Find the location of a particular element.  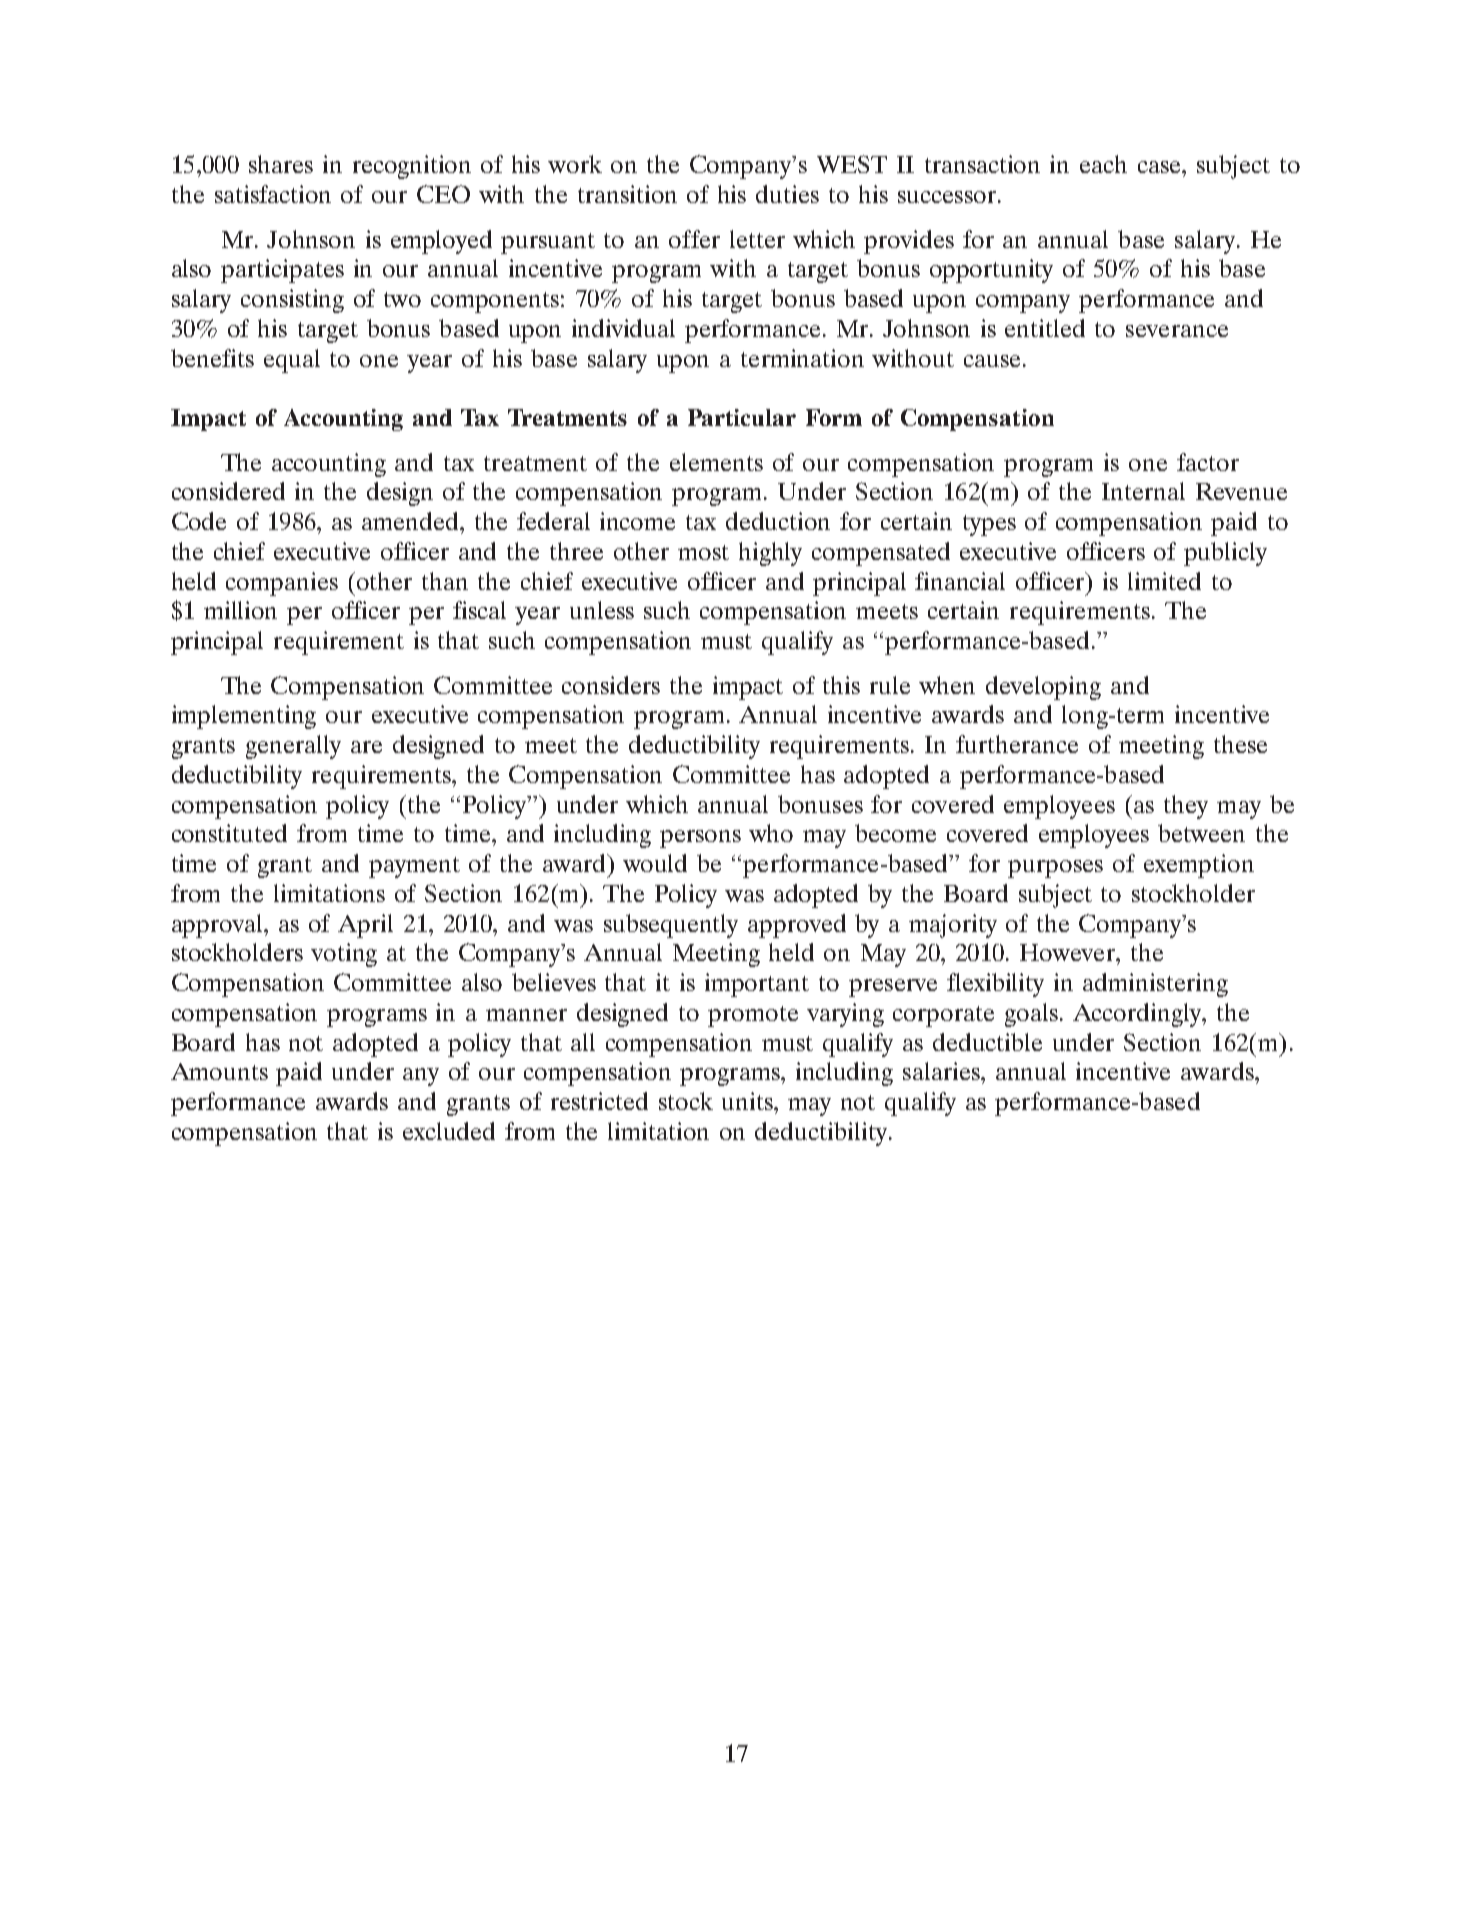

persons is located at coordinates (700, 839).
